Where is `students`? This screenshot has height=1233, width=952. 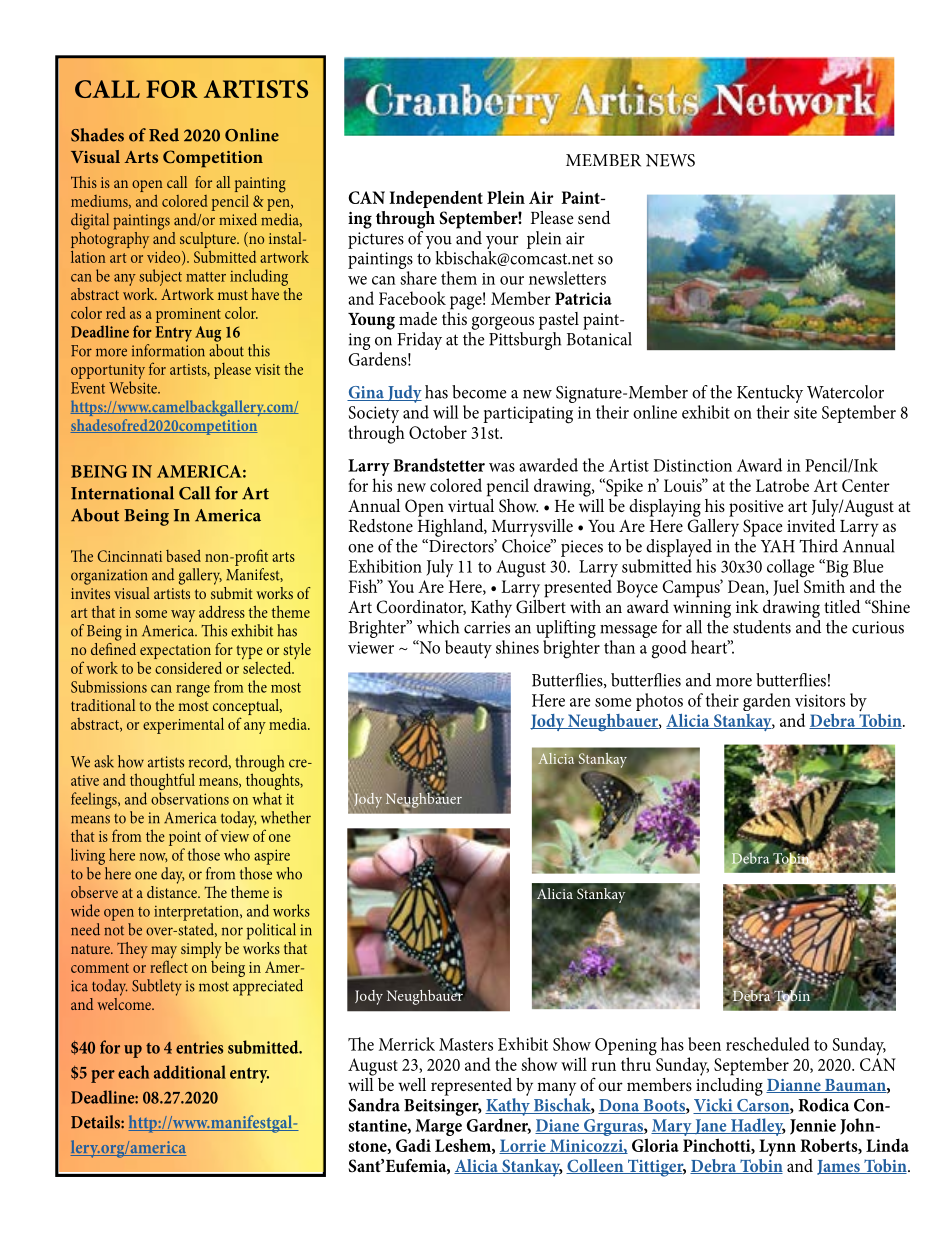 students is located at coordinates (762, 627).
